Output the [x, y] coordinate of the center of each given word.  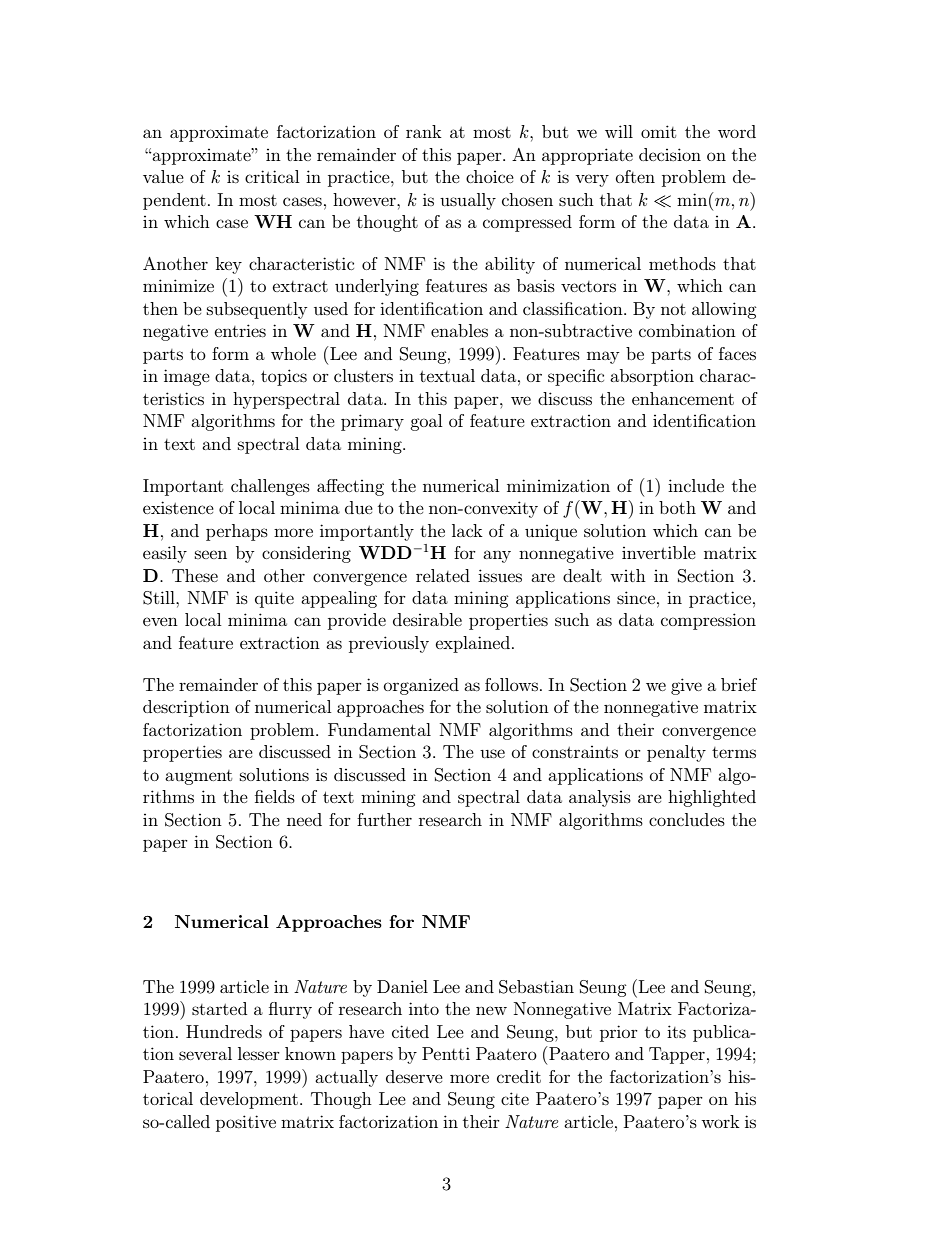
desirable [427, 619]
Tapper [677, 1055]
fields [275, 796]
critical [272, 176]
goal [426, 422]
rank [424, 131]
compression [708, 621]
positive [246, 1123]
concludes [687, 819]
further [384, 819]
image [187, 377]
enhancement [683, 398]
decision [670, 154]
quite [274, 599]
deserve [414, 1076]
